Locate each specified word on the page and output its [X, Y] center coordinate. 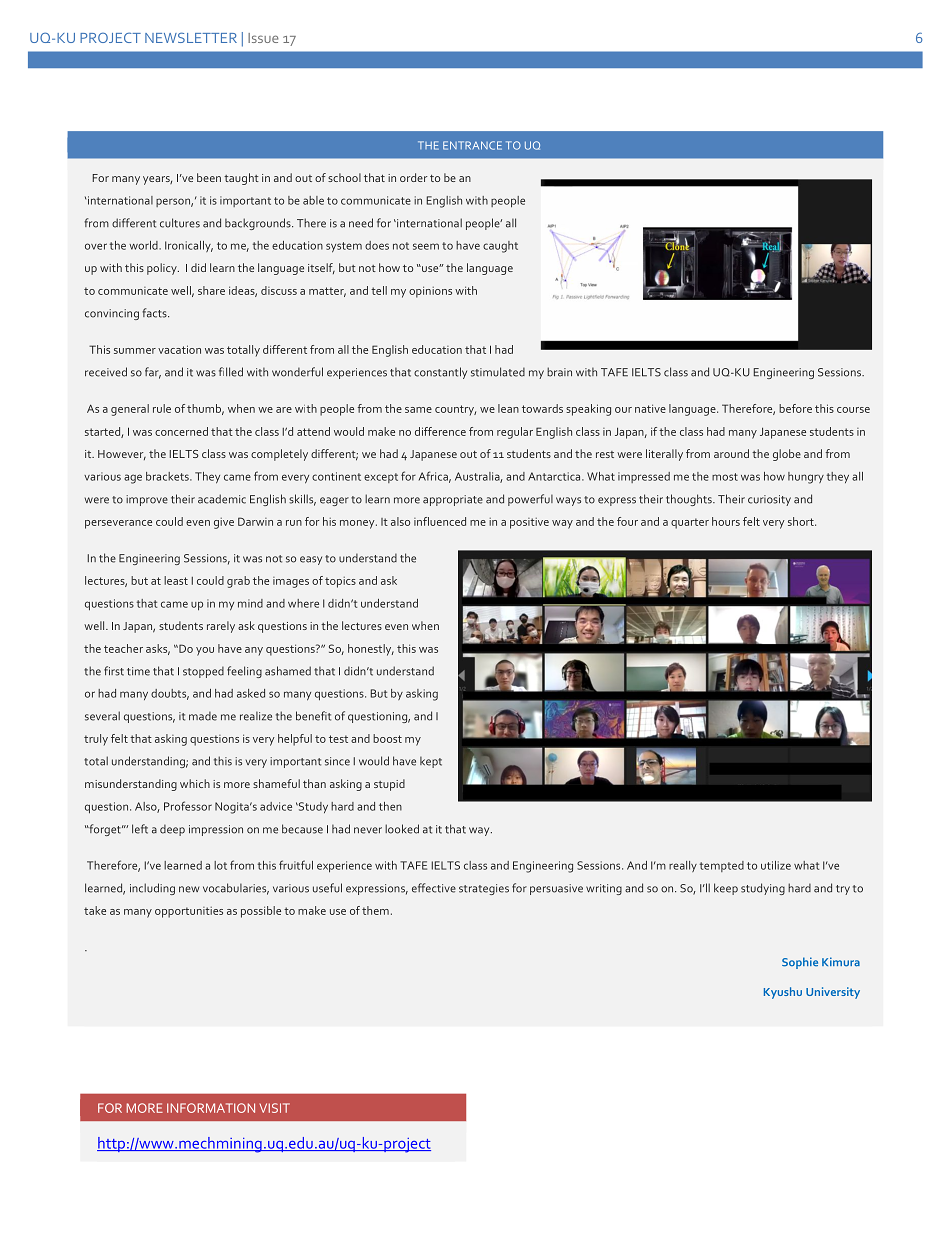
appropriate [453, 500]
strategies [484, 889]
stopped [203, 672]
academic [222, 499]
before [795, 408]
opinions [430, 292]
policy [163, 269]
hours [726, 521]
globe [787, 455]
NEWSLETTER [191, 37]
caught [500, 247]
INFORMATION [211, 1108]
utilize [776, 865]
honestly [371, 650]
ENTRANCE [472, 145]
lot [220, 865]
